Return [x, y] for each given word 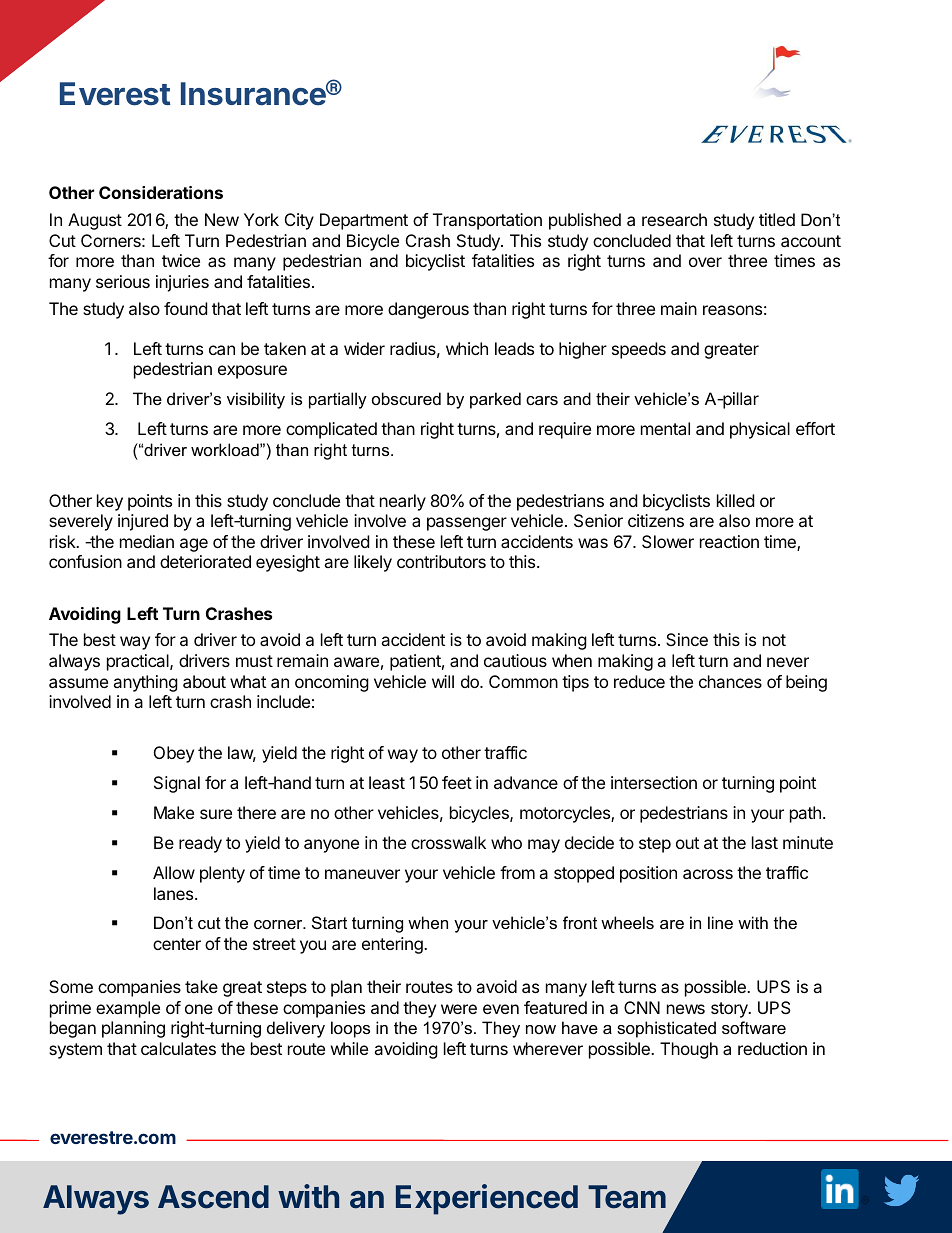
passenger [467, 524]
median [147, 541]
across [708, 874]
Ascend [213, 1197]
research [674, 219]
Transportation [487, 221]
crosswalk [448, 842]
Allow [174, 872]
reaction [729, 541]
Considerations [161, 192]
